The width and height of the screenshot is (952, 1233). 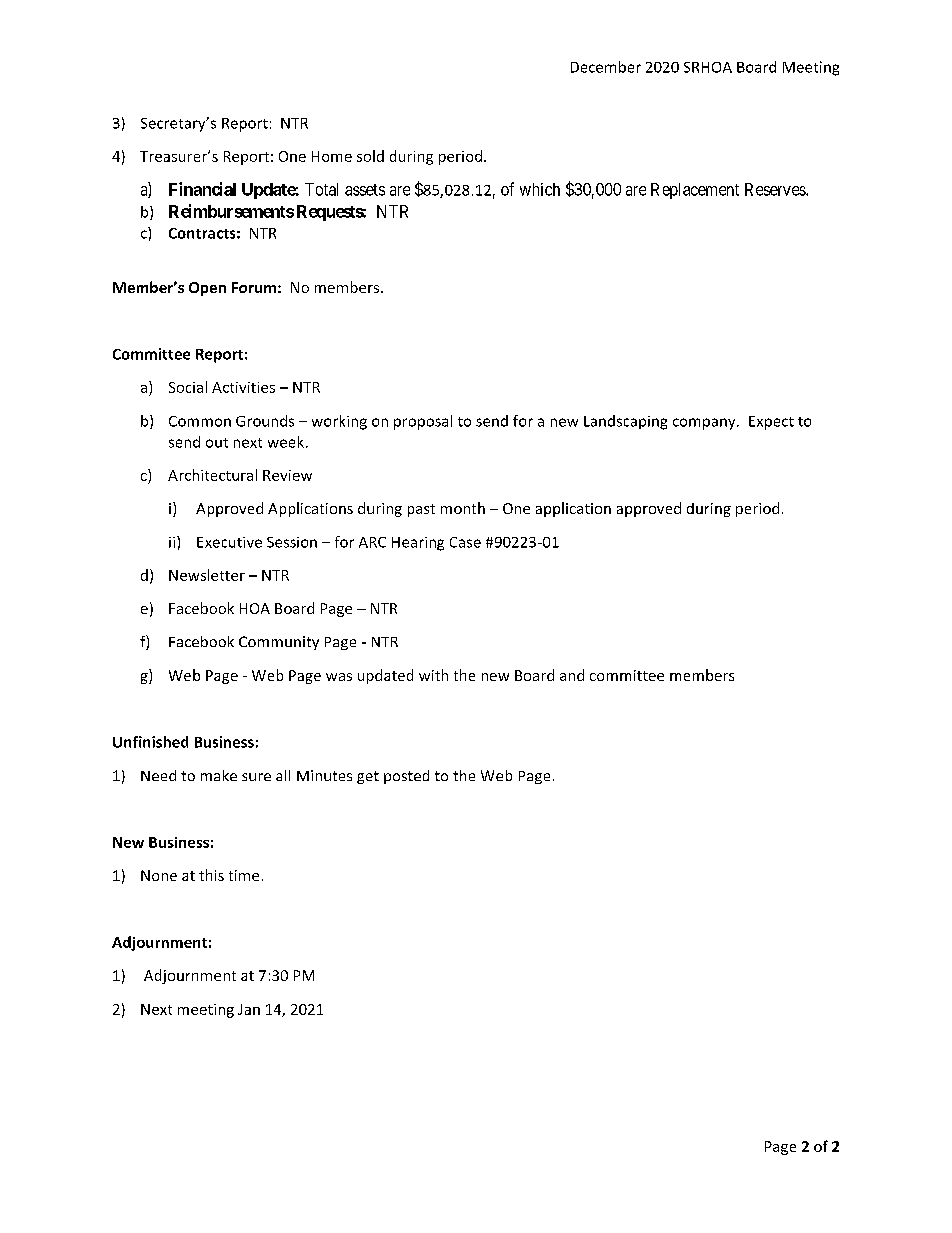 What do you see at coordinates (249, 1009) in the screenshot?
I see `Jan` at bounding box center [249, 1009].
